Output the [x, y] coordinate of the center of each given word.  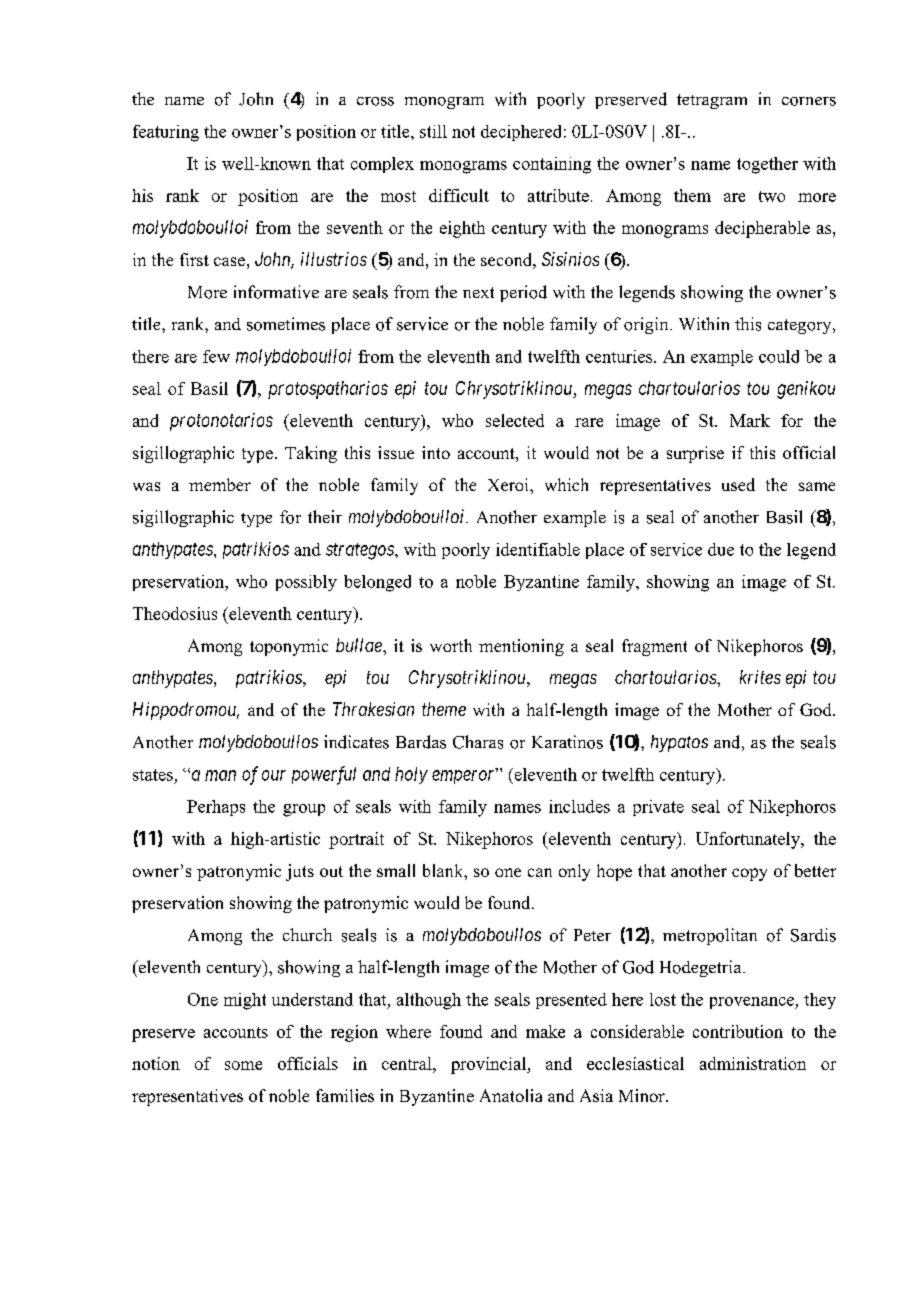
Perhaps [216, 808]
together [767, 165]
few [216, 356]
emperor [465, 777]
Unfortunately [749, 840]
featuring [166, 133]
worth [451, 645]
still [433, 131]
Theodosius [175, 613]
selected [515, 420]
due [721, 549]
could [779, 356]
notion [156, 1063]
